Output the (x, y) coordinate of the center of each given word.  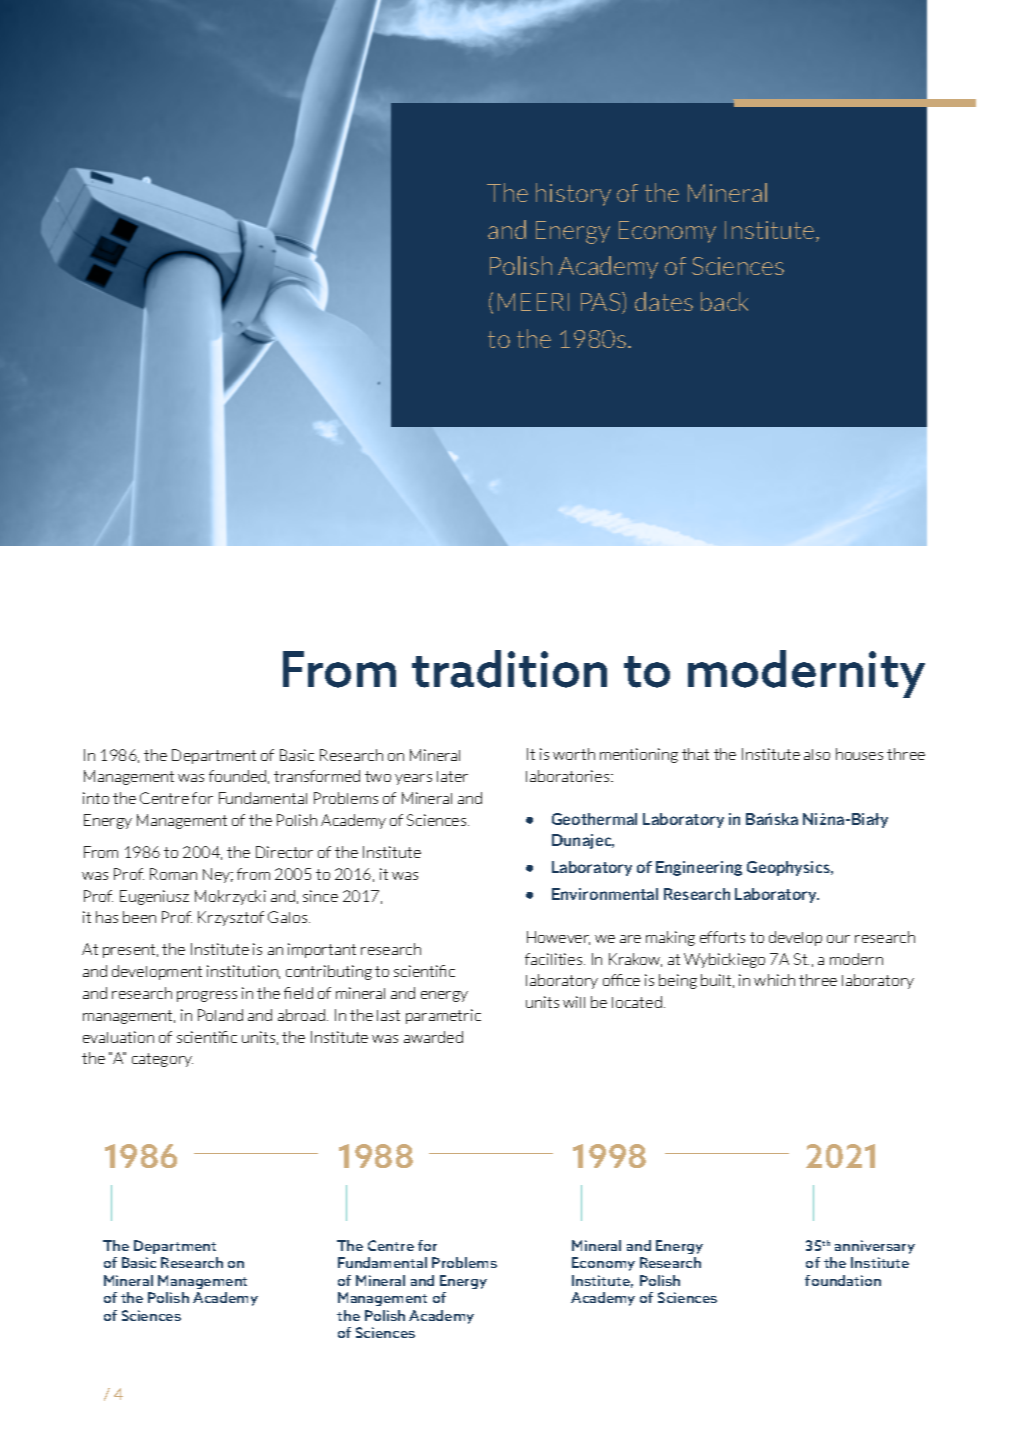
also (817, 754)
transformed (317, 776)
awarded (433, 1037)
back (724, 301)
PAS (602, 303)
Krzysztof (231, 918)
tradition (509, 669)
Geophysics (789, 868)
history (573, 194)
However (558, 938)
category (162, 1060)
